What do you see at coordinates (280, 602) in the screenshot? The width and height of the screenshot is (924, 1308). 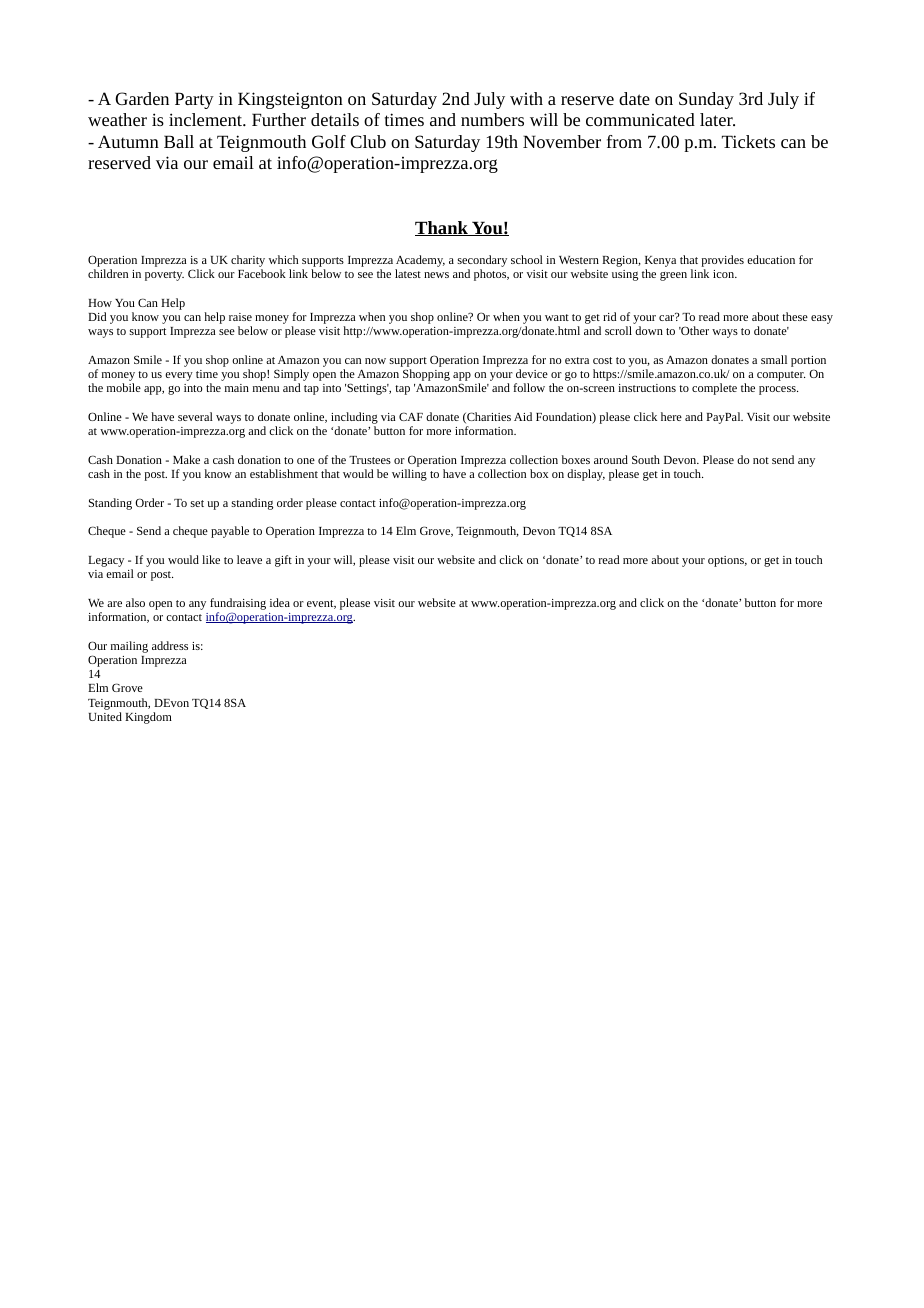 I see `idea` at bounding box center [280, 602].
